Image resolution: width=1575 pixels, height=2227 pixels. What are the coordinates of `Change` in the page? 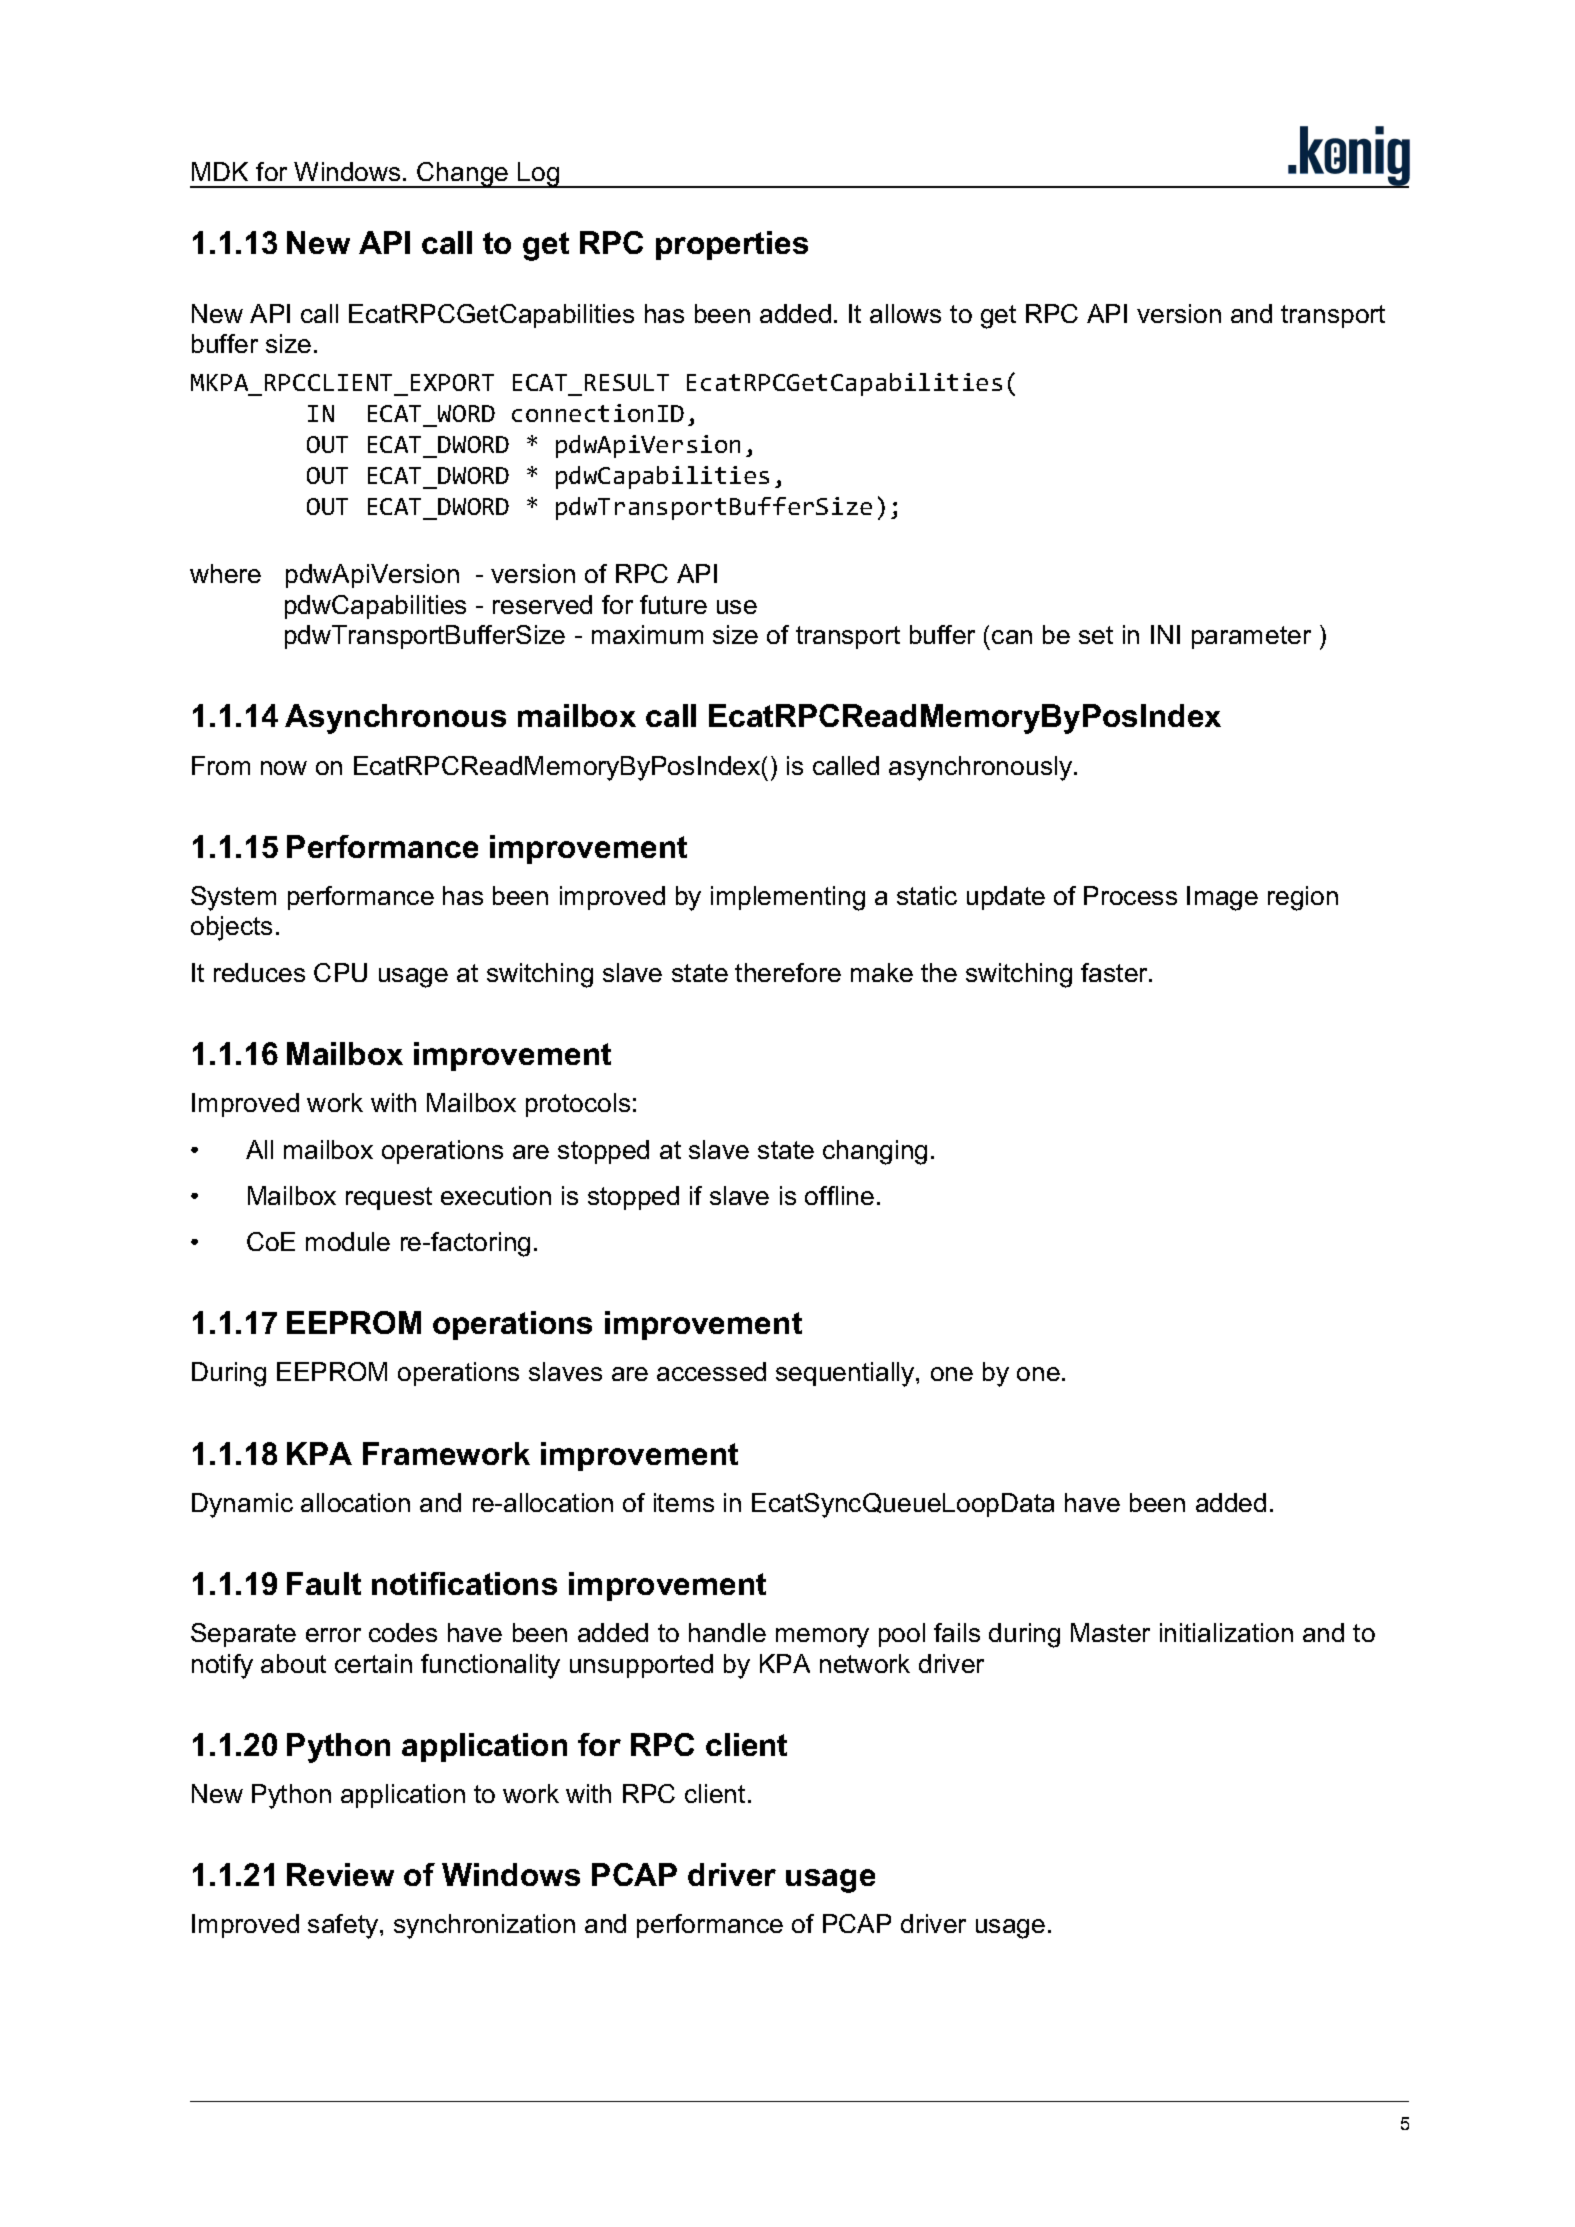 It's located at (463, 175).
